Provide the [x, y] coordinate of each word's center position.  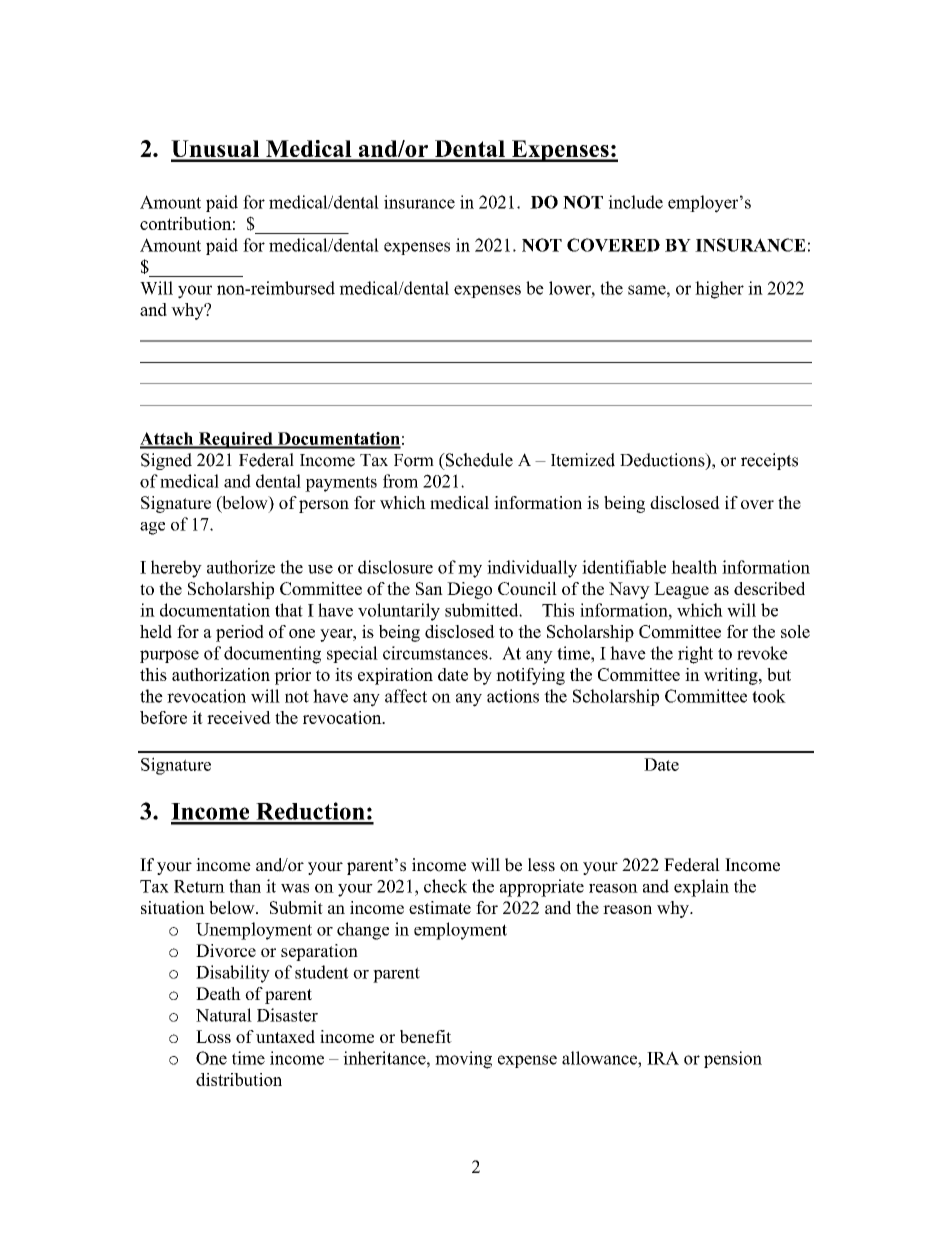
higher [719, 290]
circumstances [436, 653]
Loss [213, 1036]
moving [463, 1060]
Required [235, 440]
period [240, 633]
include [635, 202]
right [695, 655]
